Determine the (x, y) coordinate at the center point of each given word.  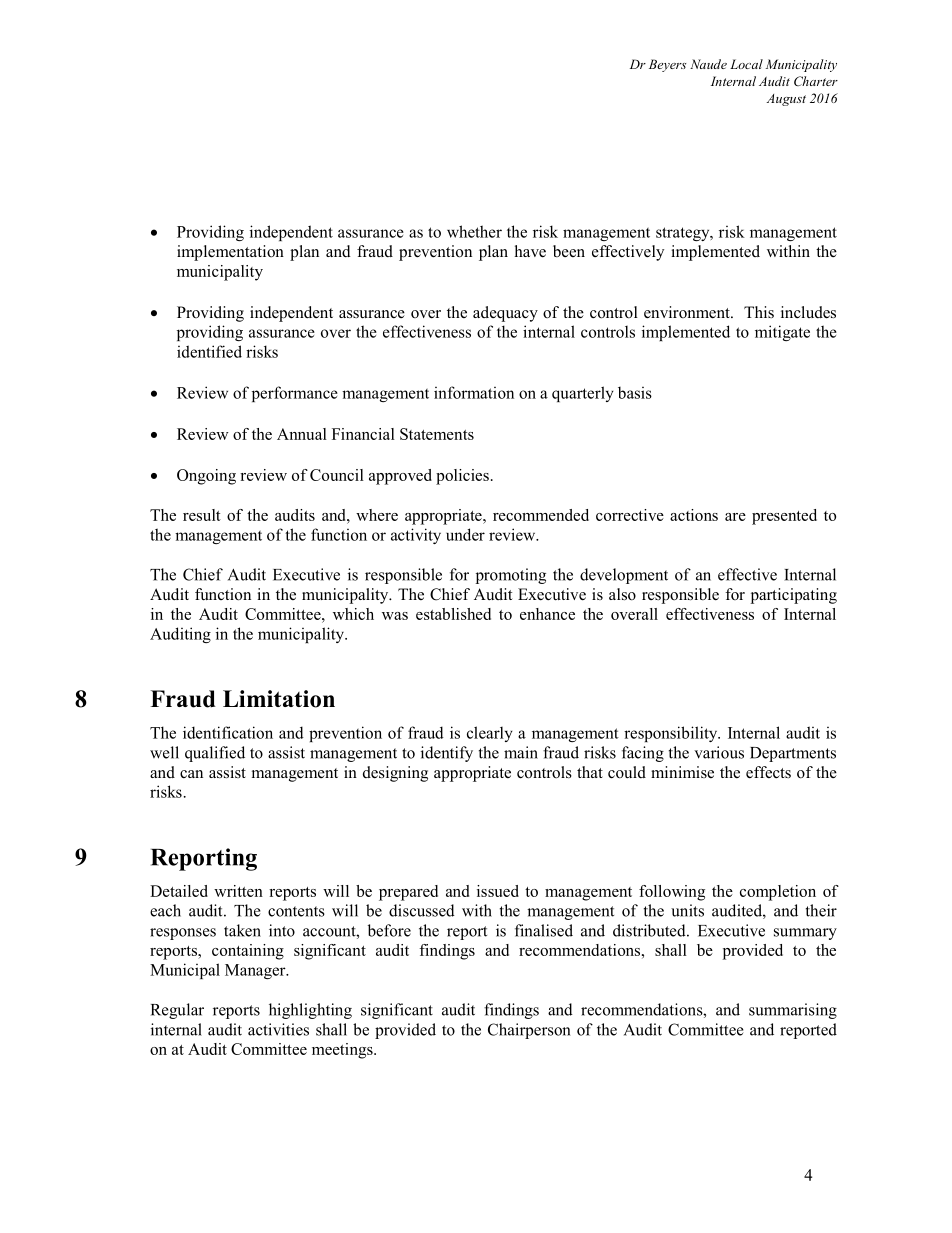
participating (794, 596)
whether (474, 231)
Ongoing (206, 477)
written (238, 891)
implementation (230, 253)
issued (498, 891)
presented (784, 517)
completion (778, 893)
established (453, 614)
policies (462, 477)
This (759, 312)
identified (209, 351)
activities (278, 1029)
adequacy (505, 314)
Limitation (279, 699)
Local (746, 64)
